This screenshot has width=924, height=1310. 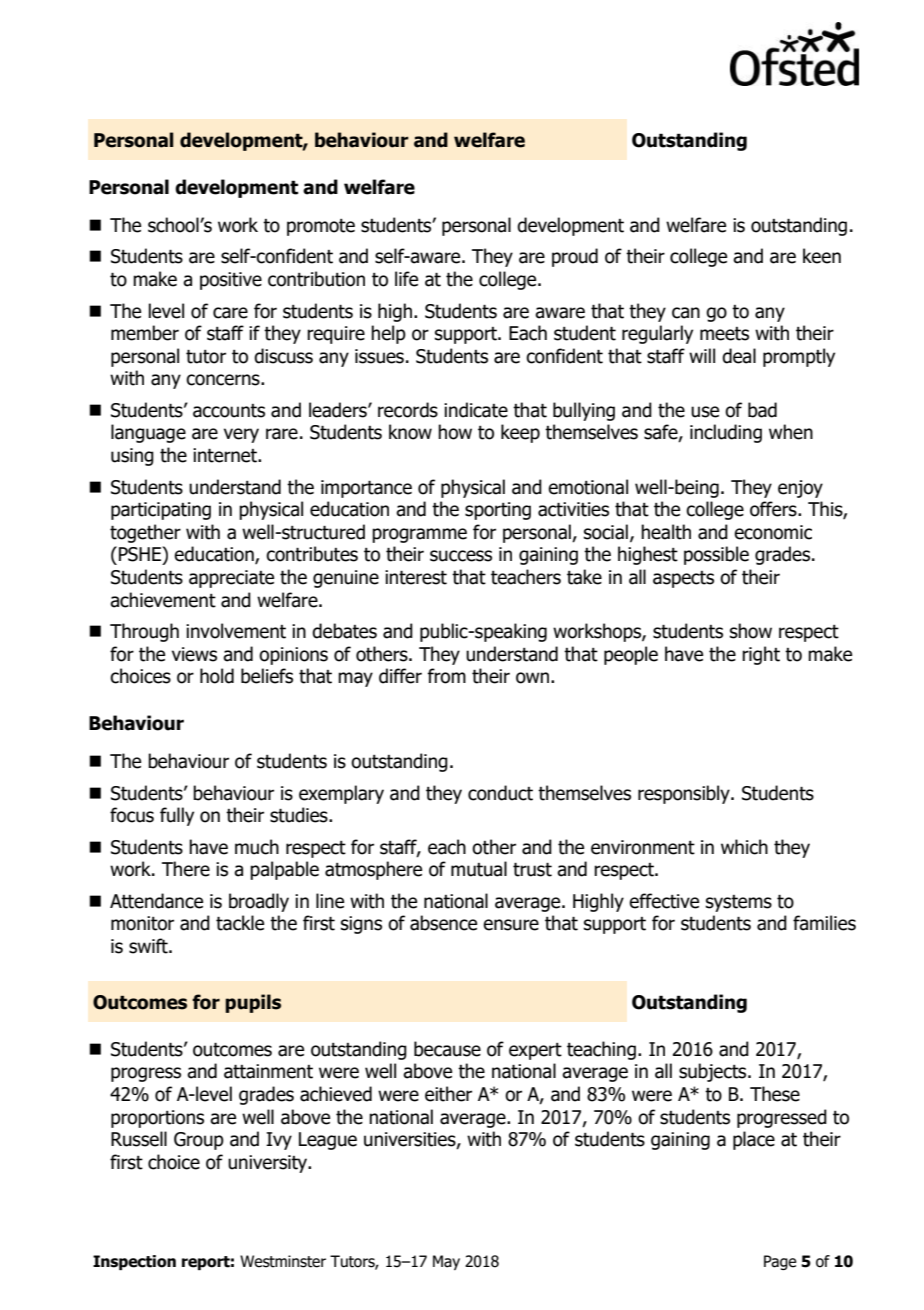 What do you see at coordinates (448, 1094) in the screenshot?
I see `either` at bounding box center [448, 1094].
